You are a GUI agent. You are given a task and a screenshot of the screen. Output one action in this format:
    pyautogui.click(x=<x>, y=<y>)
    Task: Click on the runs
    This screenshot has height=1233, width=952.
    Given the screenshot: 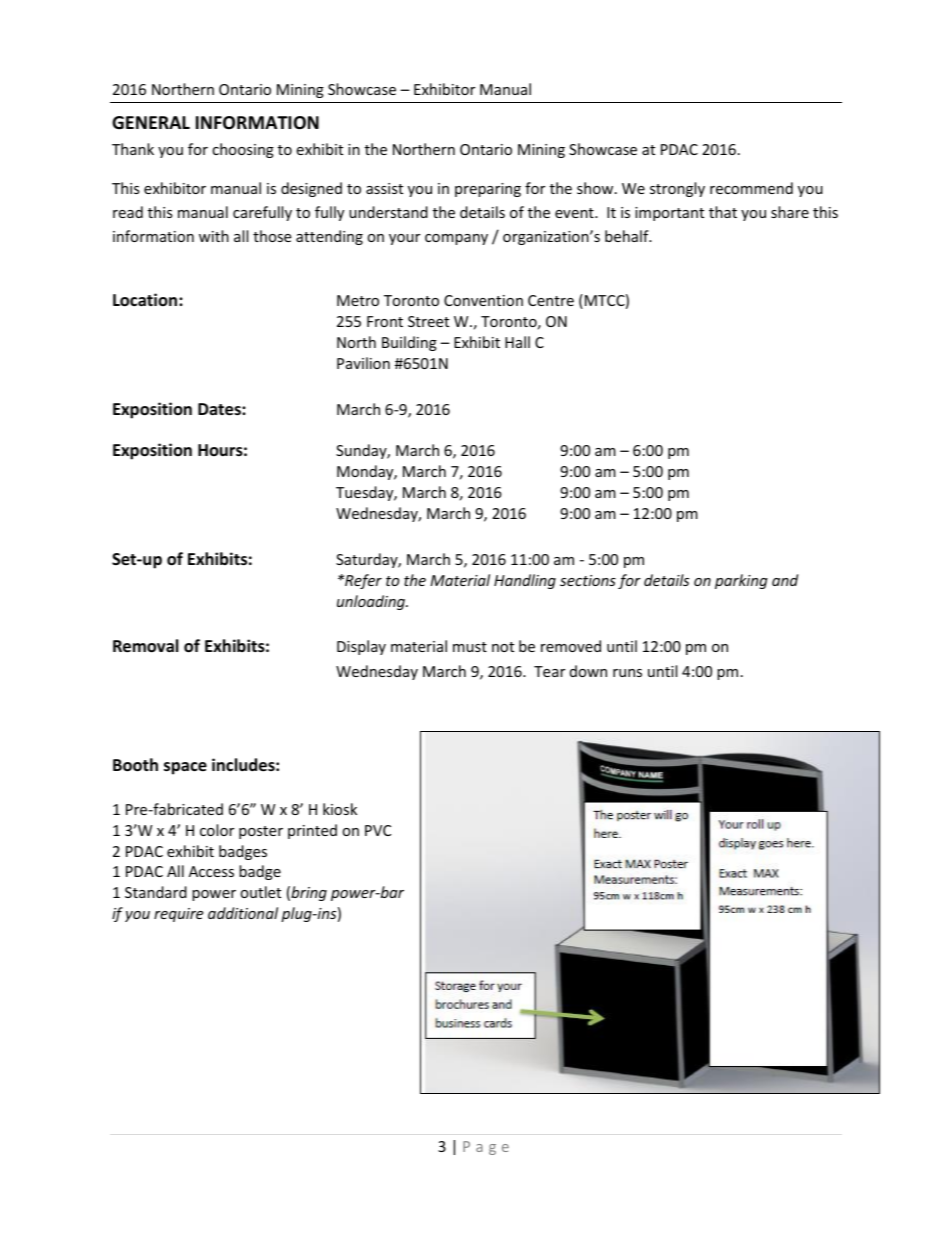 What is the action you would take?
    pyautogui.click(x=627, y=673)
